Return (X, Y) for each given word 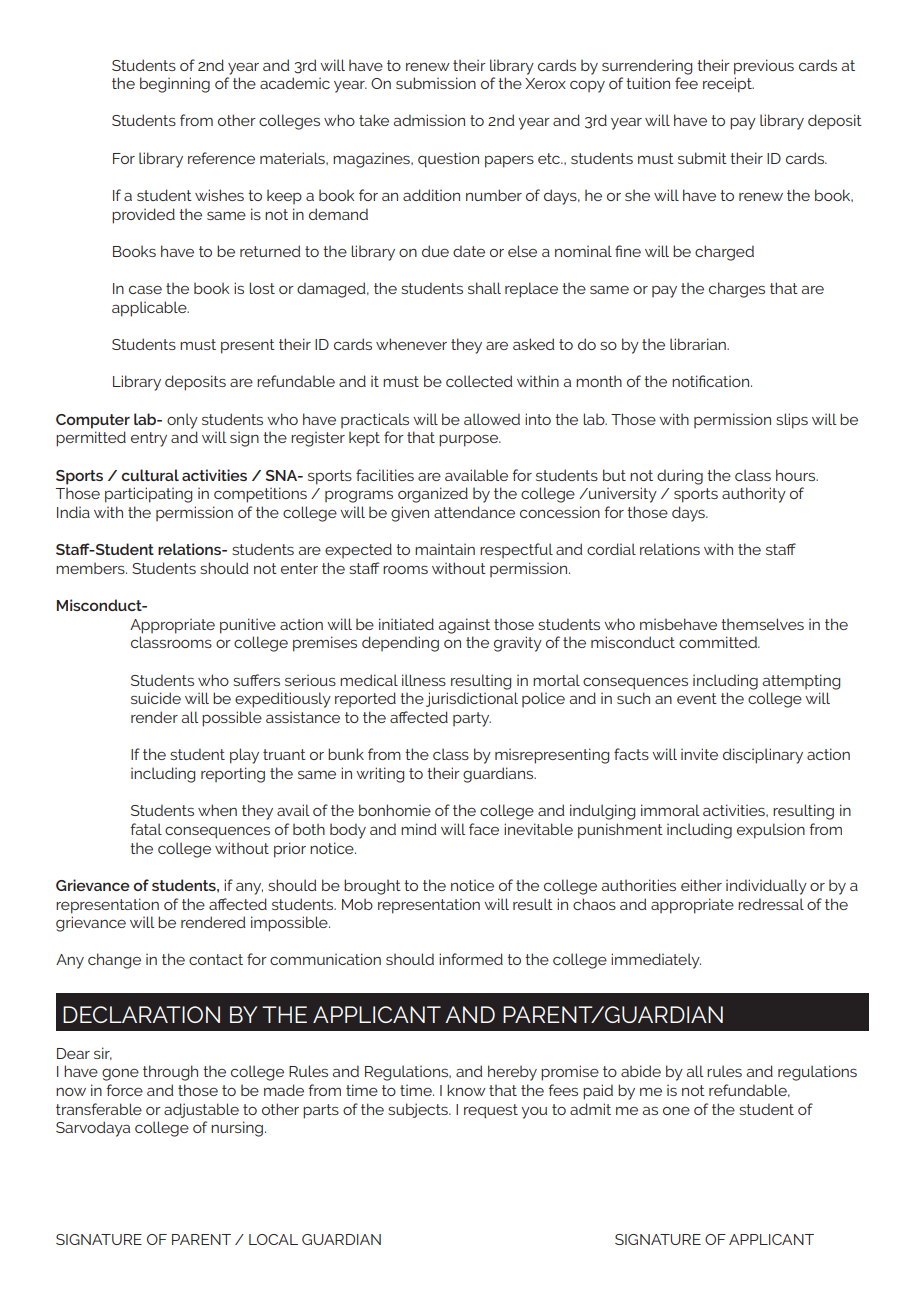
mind (419, 829)
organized (433, 495)
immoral (670, 810)
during (680, 477)
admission (429, 120)
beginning (175, 85)
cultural (150, 475)
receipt (728, 85)
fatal (146, 829)
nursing (237, 1129)
